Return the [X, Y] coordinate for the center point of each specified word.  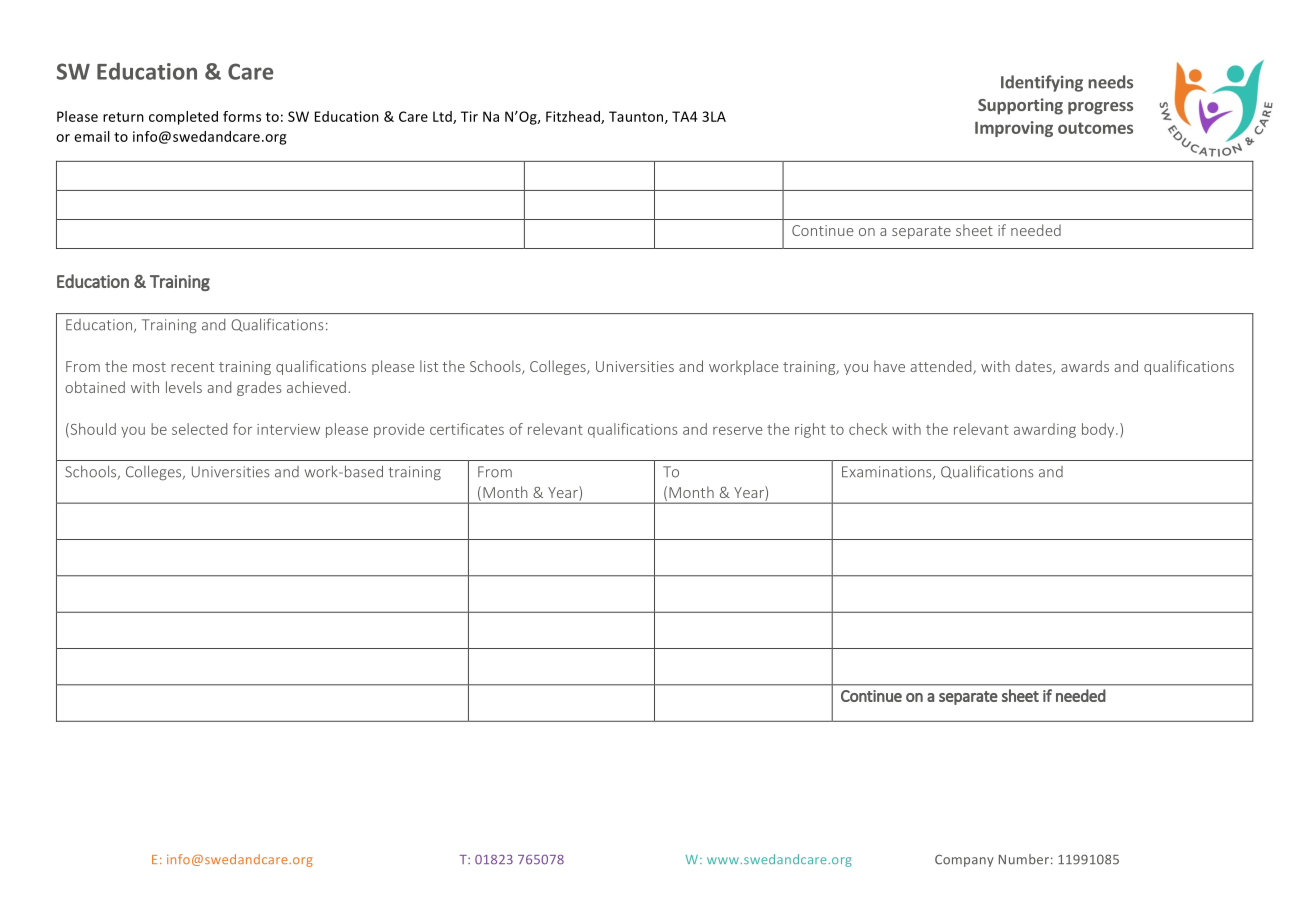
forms [242, 116]
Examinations [888, 473]
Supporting [1020, 106]
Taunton [637, 117]
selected [199, 429]
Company [964, 860]
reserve [737, 431]
